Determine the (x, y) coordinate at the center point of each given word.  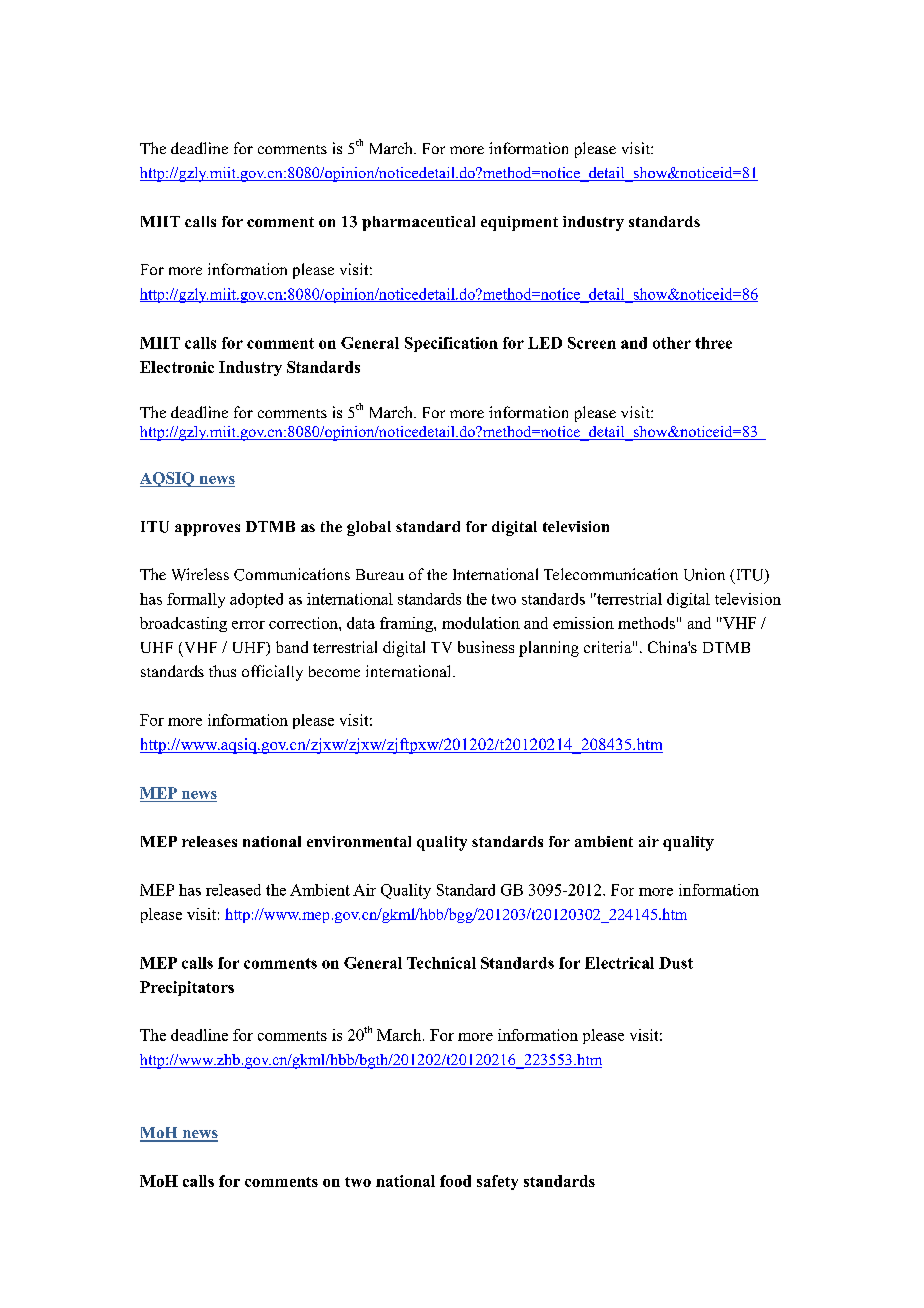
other (672, 343)
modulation (481, 623)
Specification (451, 344)
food (455, 1181)
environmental (359, 841)
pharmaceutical (418, 223)
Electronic (177, 367)
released (233, 890)
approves (207, 530)
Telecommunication (611, 574)
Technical (441, 963)
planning (549, 649)
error (248, 625)
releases (209, 841)
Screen (592, 343)
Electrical (619, 963)
